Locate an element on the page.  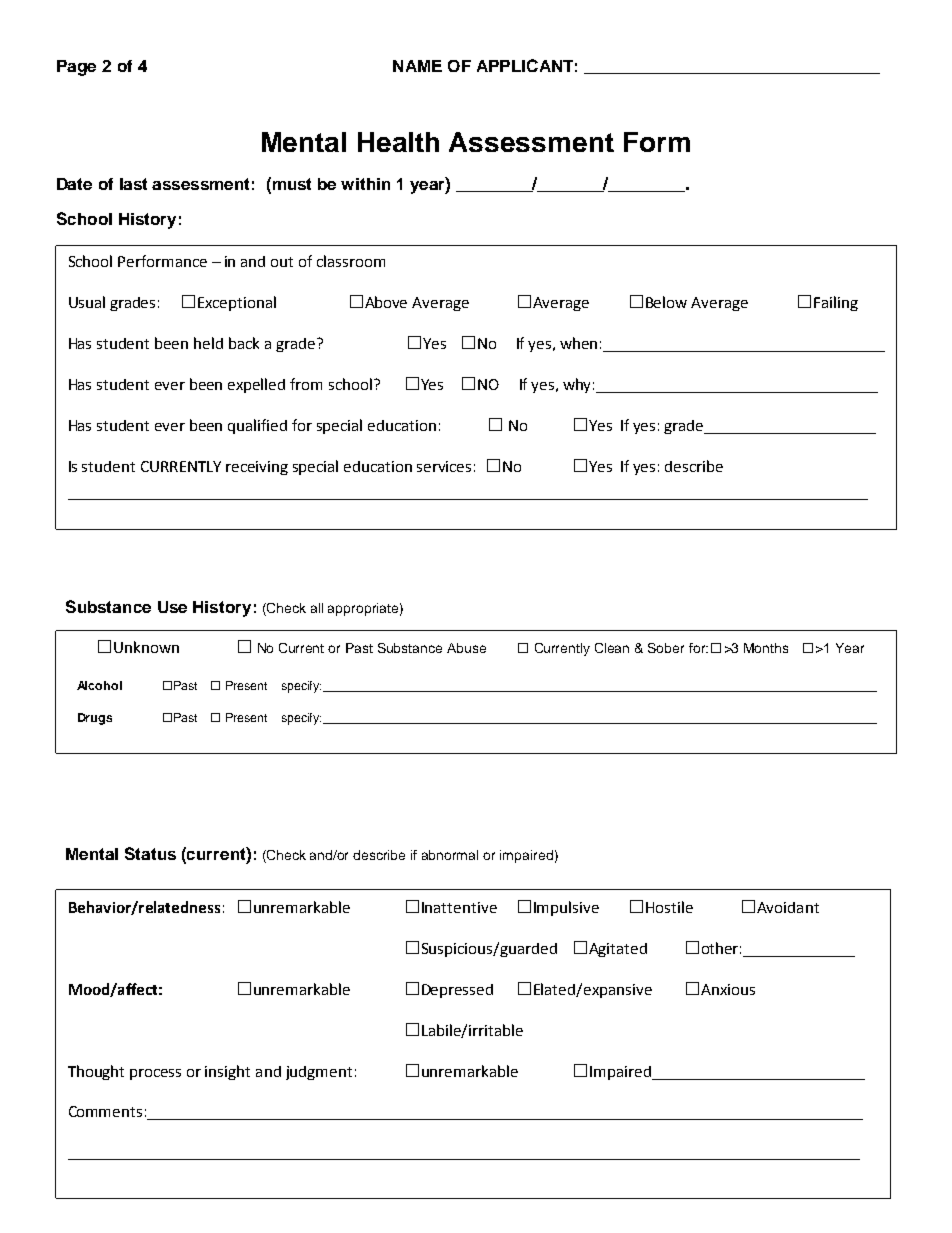
Below is located at coordinates (666, 302).
